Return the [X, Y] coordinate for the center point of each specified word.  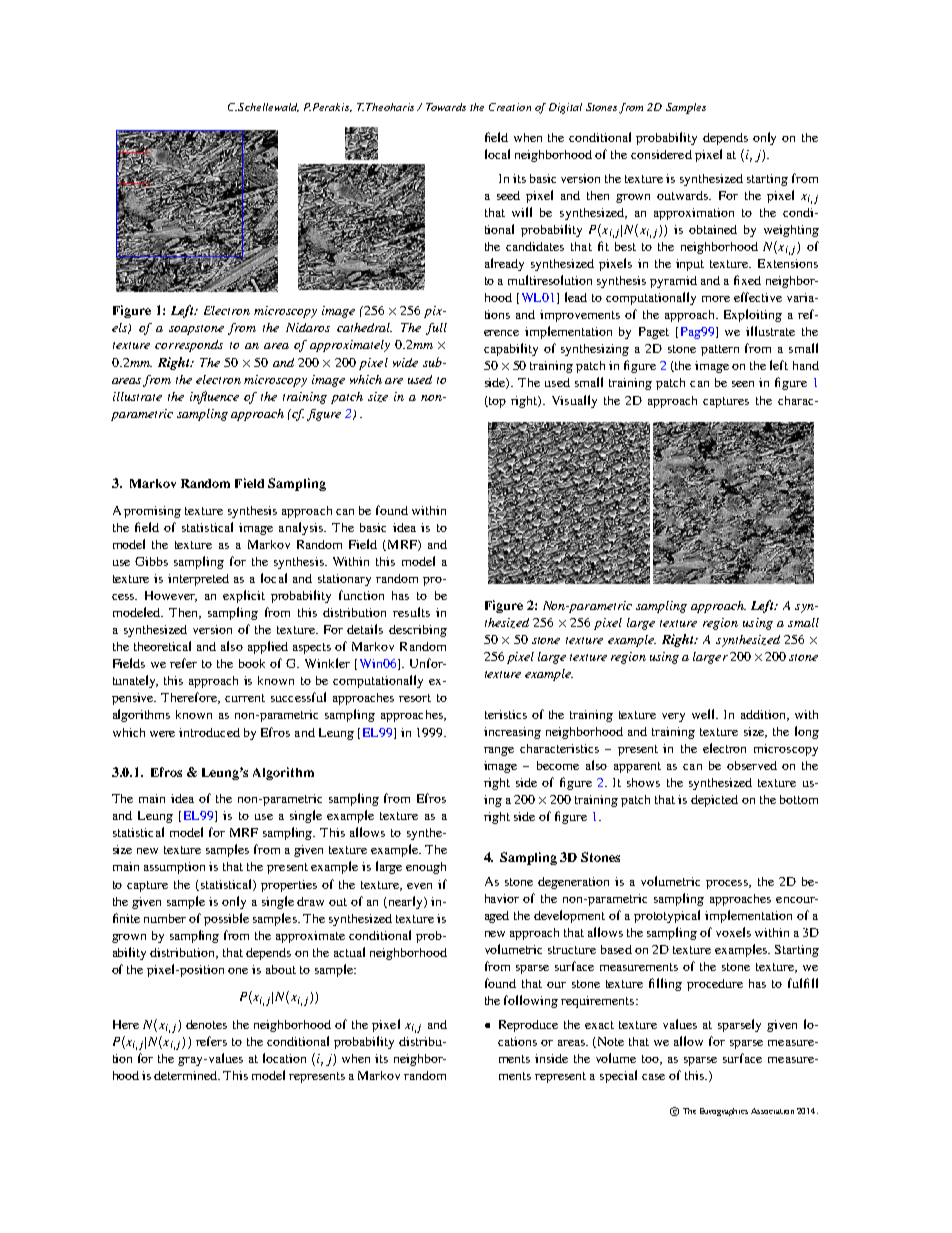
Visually [574, 401]
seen [743, 384]
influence [214, 397]
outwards [684, 195]
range [499, 751]
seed [508, 195]
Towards [446, 107]
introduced [209, 732]
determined [187, 1075]
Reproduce [528, 1026]
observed [752, 765]
